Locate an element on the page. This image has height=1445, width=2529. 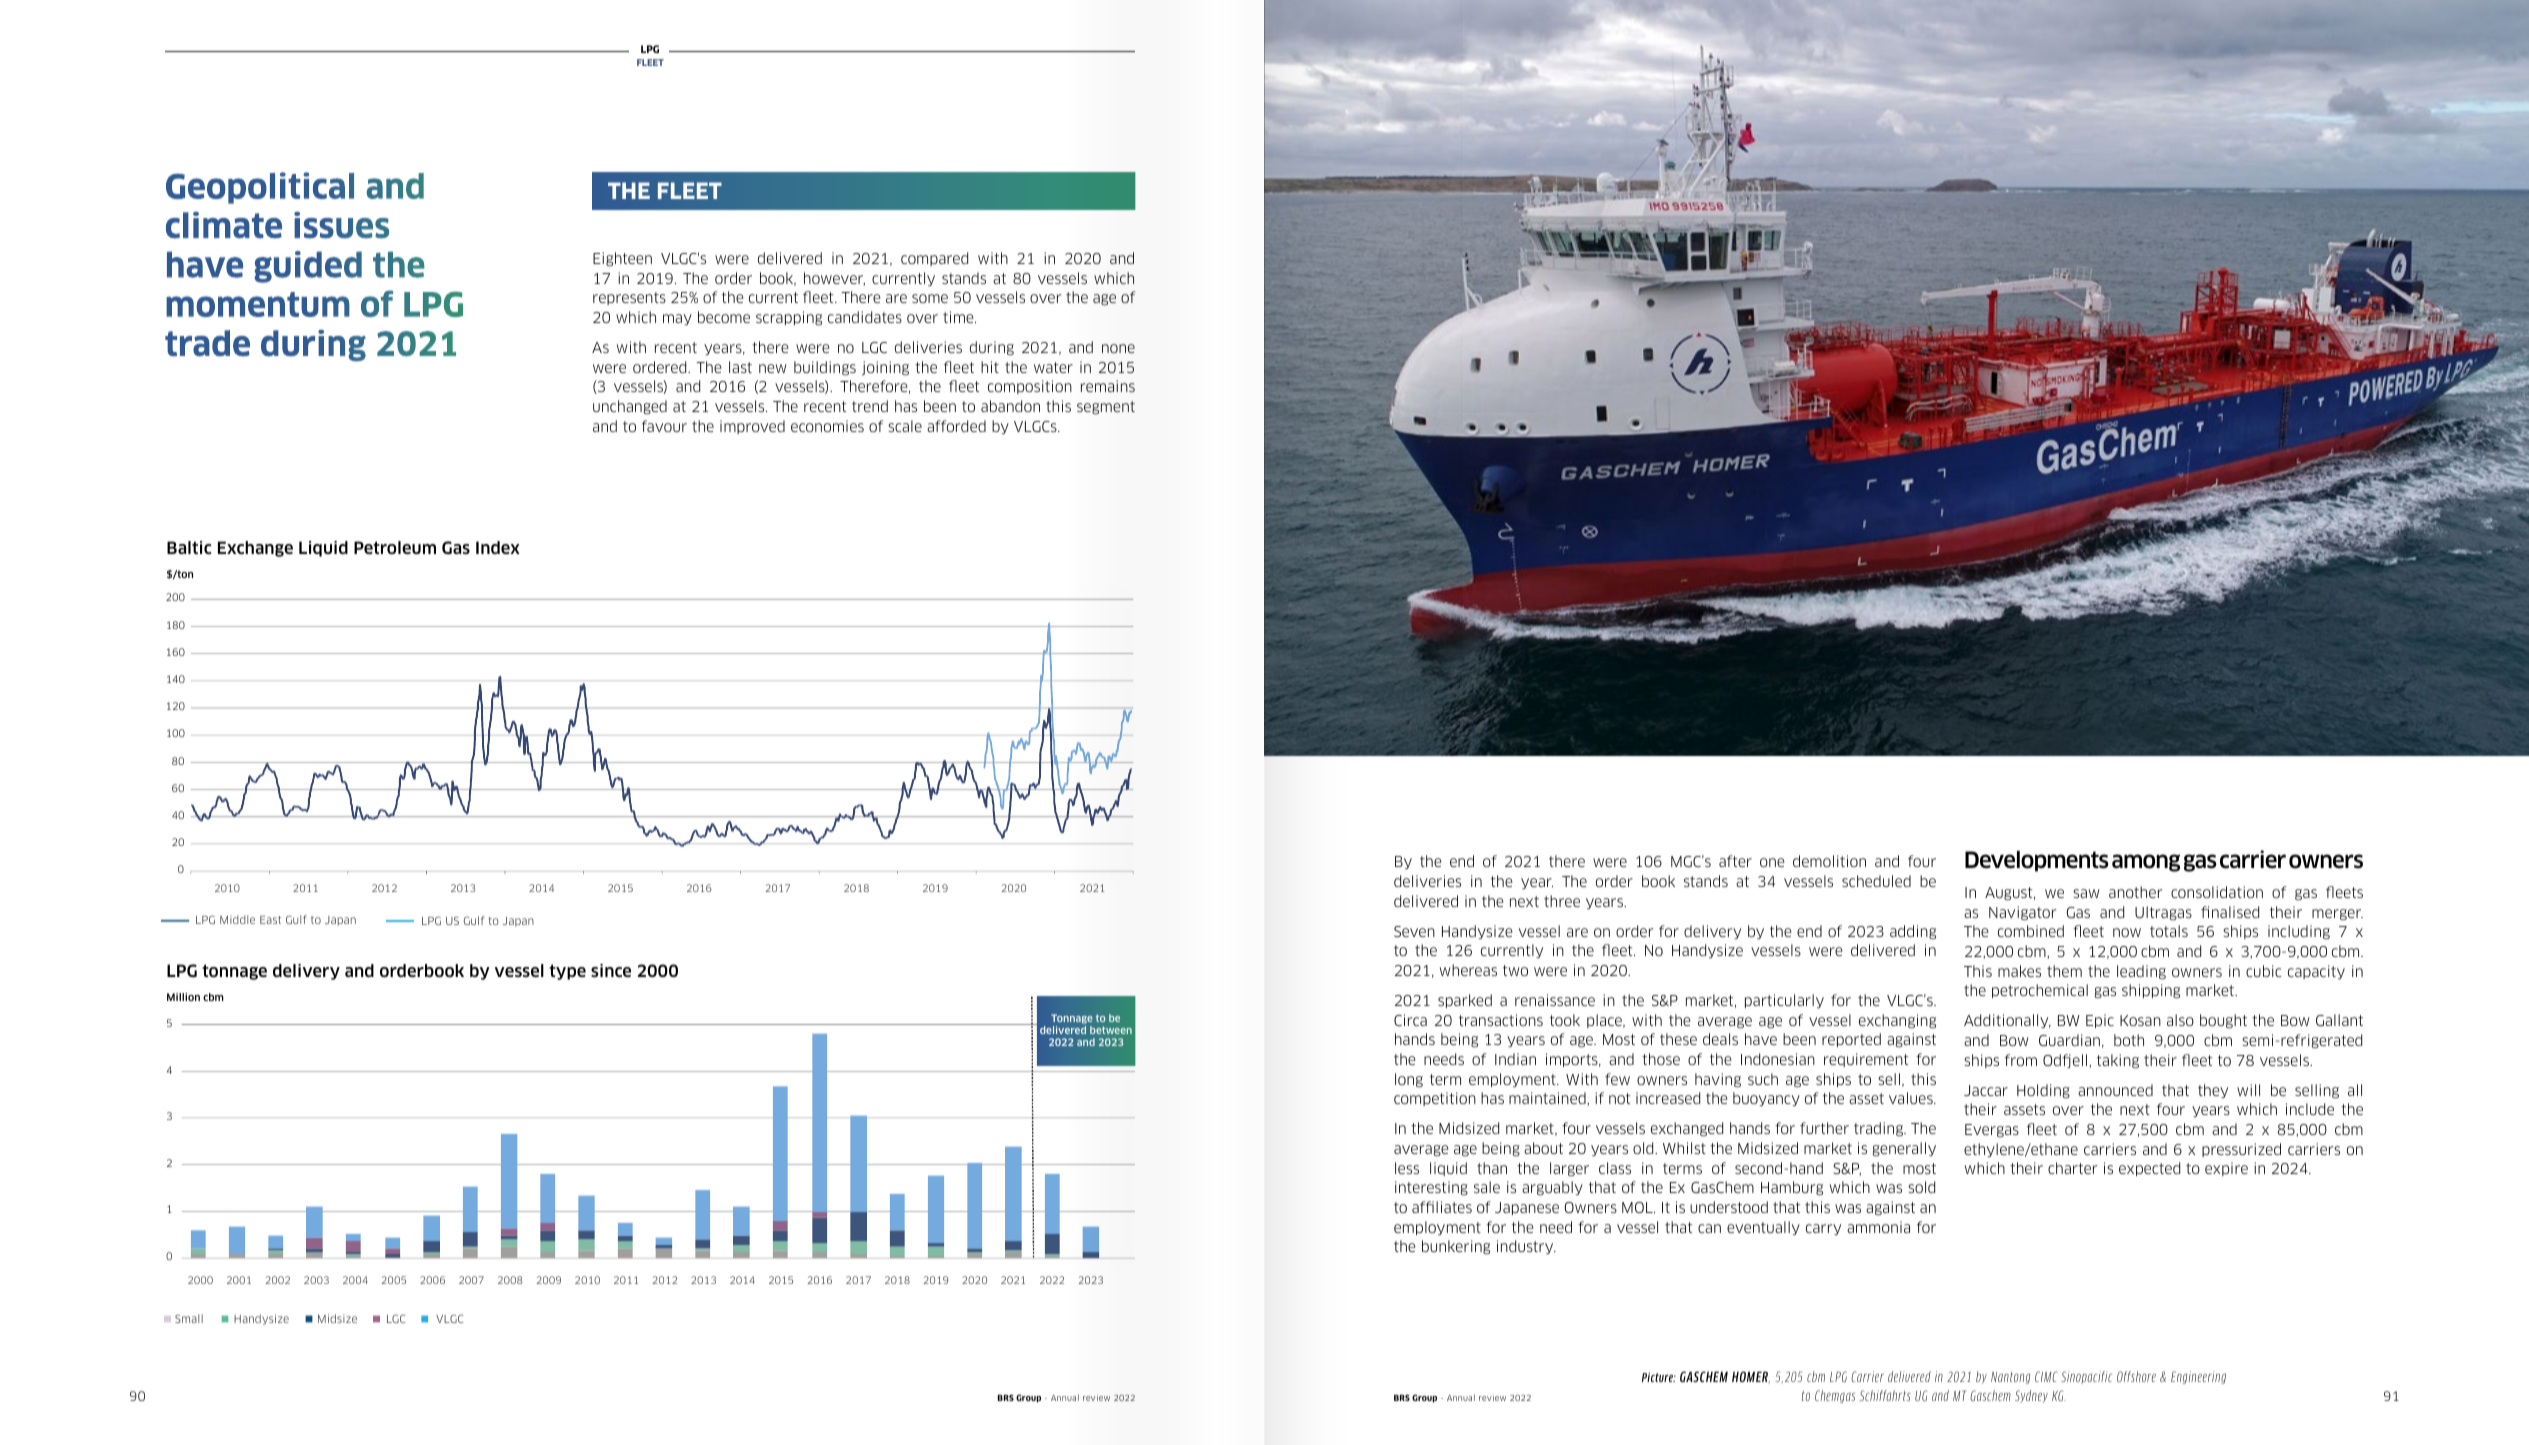
announced is located at coordinates (2115, 1090).
